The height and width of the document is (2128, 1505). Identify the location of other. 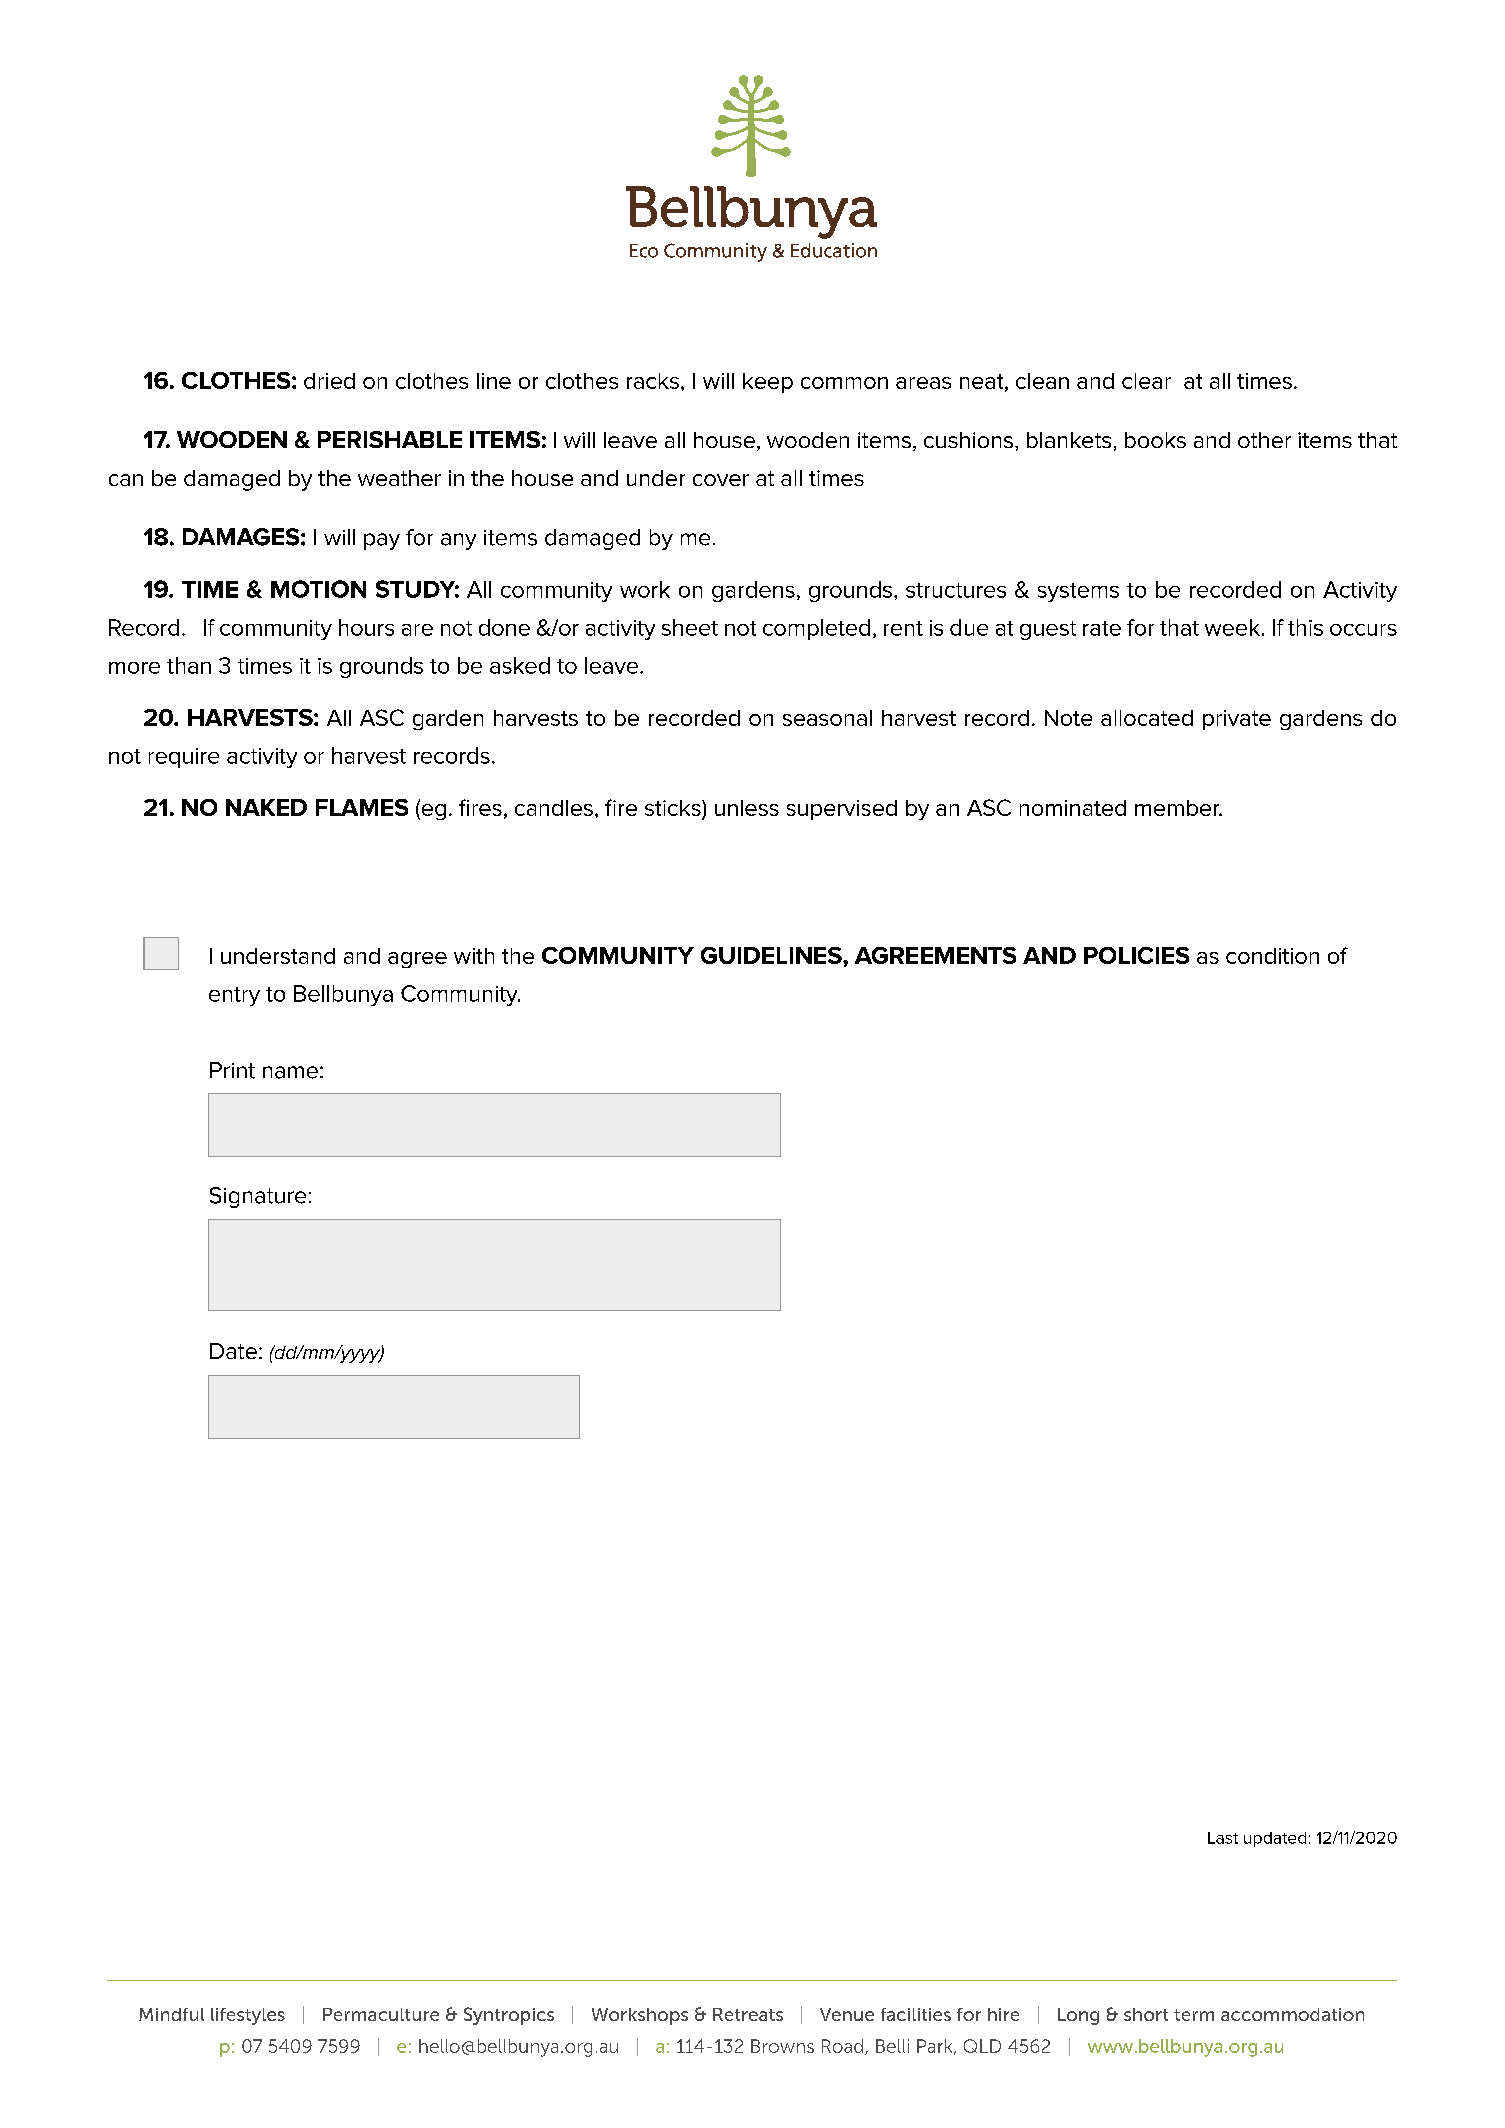
(1264, 440).
